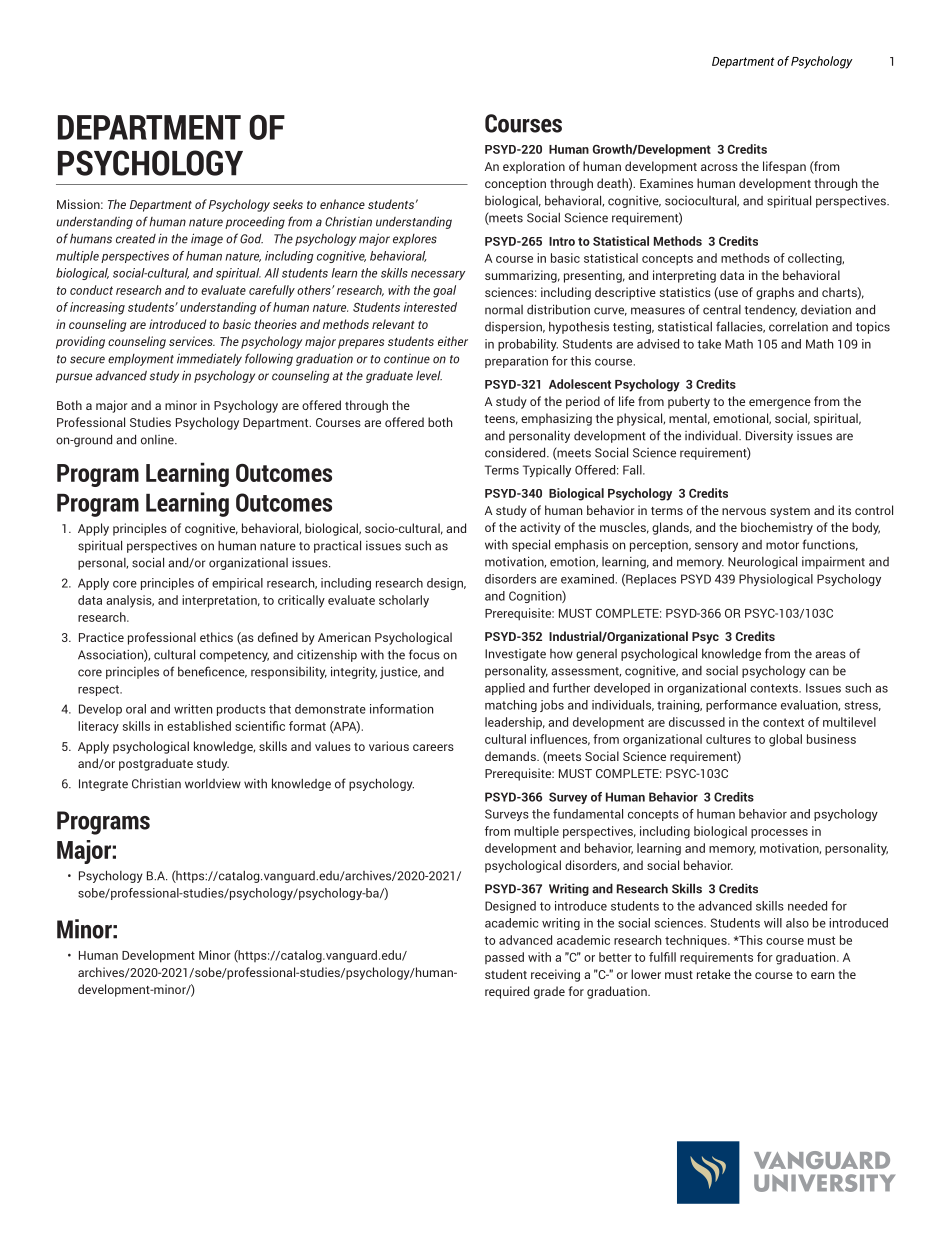  Describe the element at coordinates (515, 184) in the page. I see `conception` at that location.
